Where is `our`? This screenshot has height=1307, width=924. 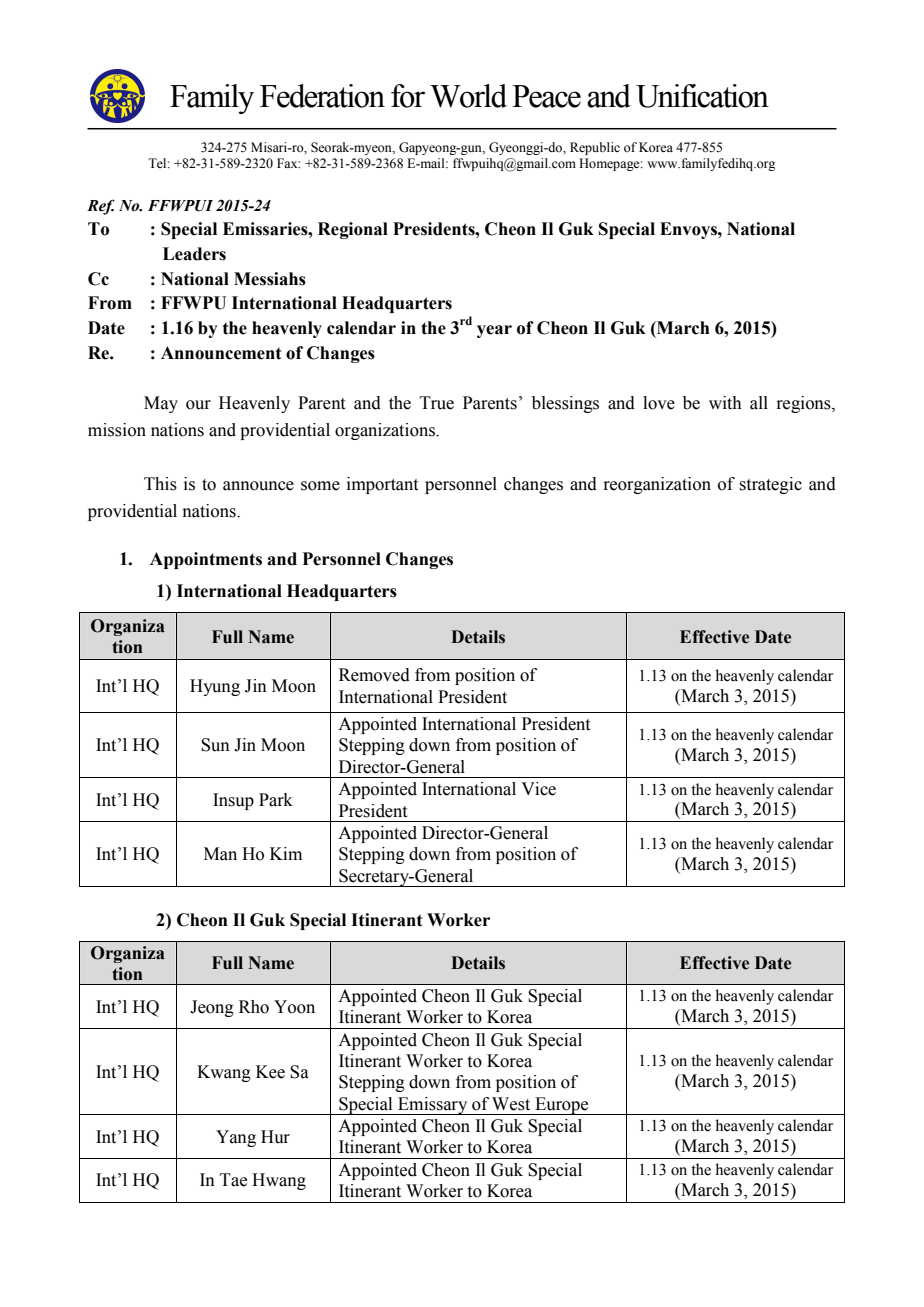 our is located at coordinates (198, 405).
